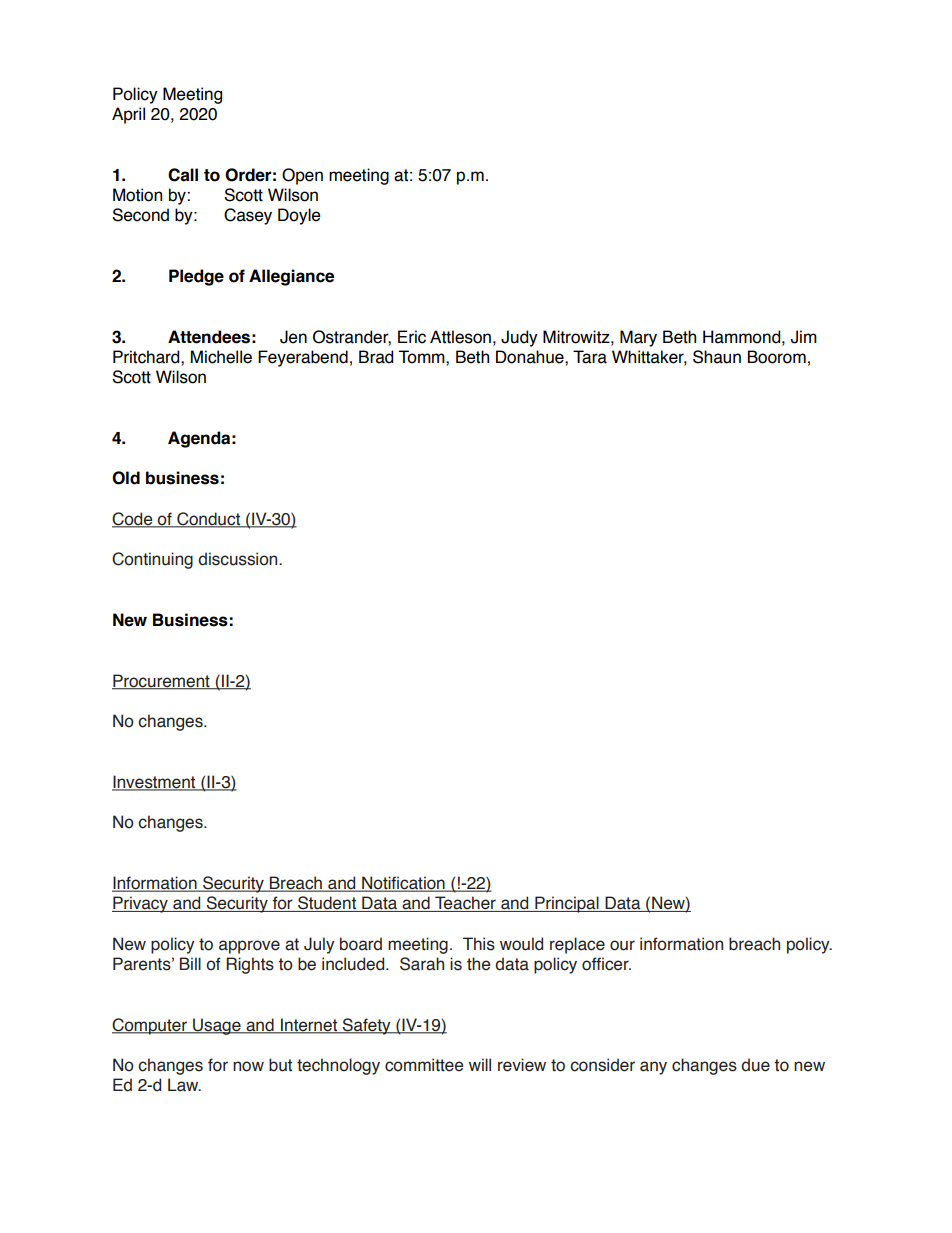  Describe the element at coordinates (717, 357) in the screenshot. I see `Shaun` at that location.
